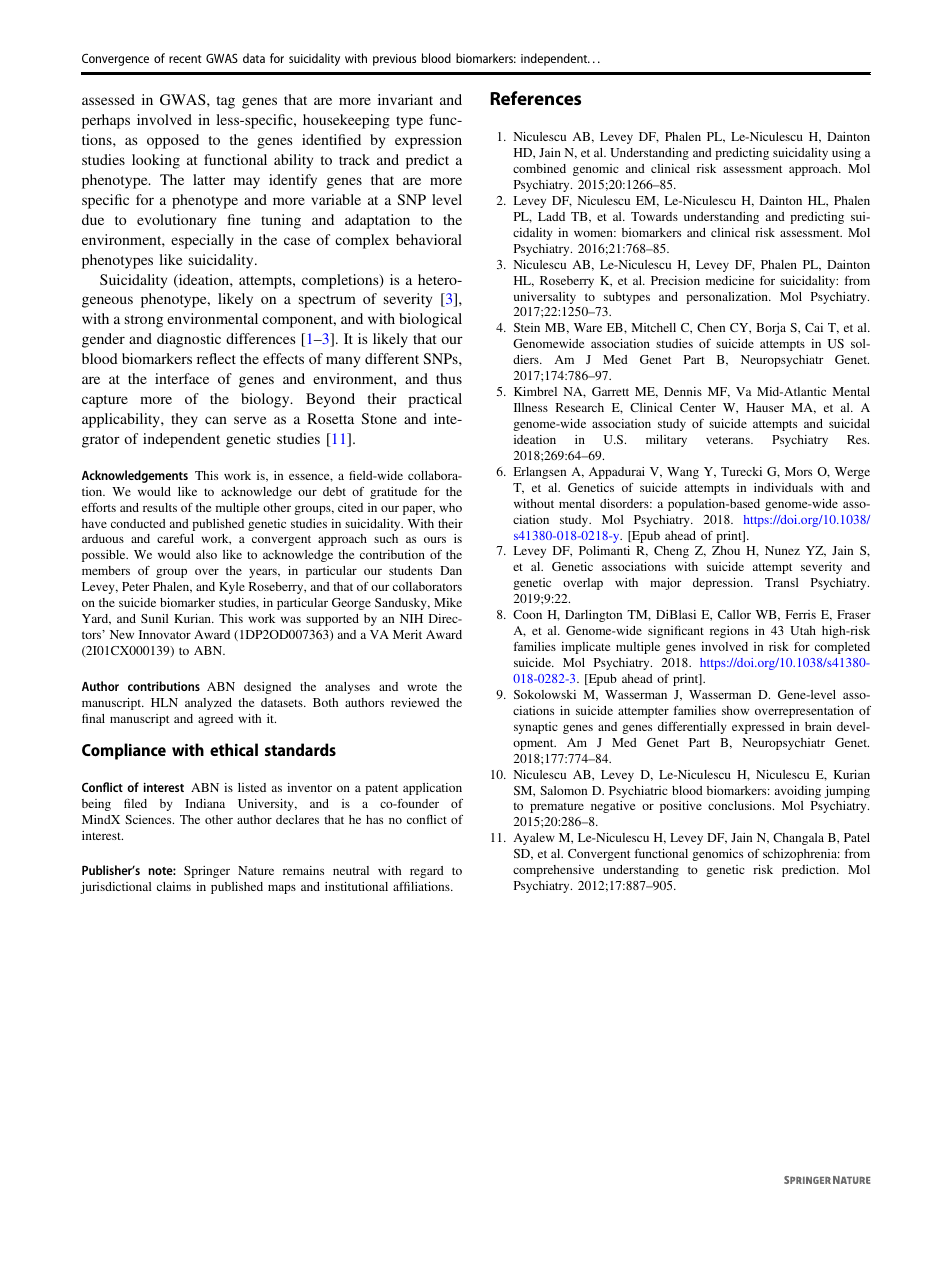 This image has width=952, height=1265. What do you see at coordinates (450, 507) in the image?
I see `who` at bounding box center [450, 507].
